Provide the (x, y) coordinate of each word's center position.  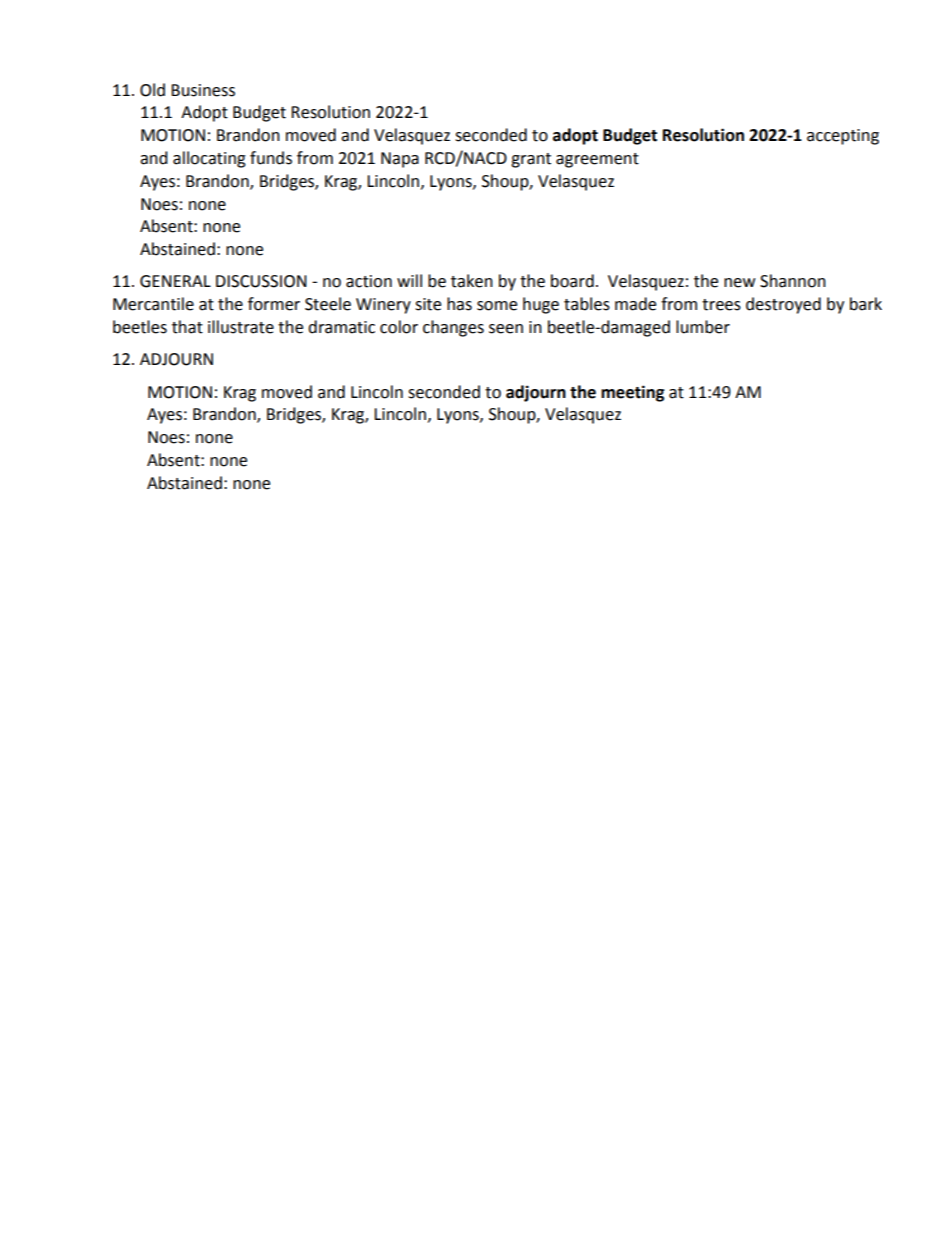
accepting (843, 137)
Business (203, 90)
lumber (703, 327)
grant (531, 160)
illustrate (241, 327)
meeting (633, 393)
